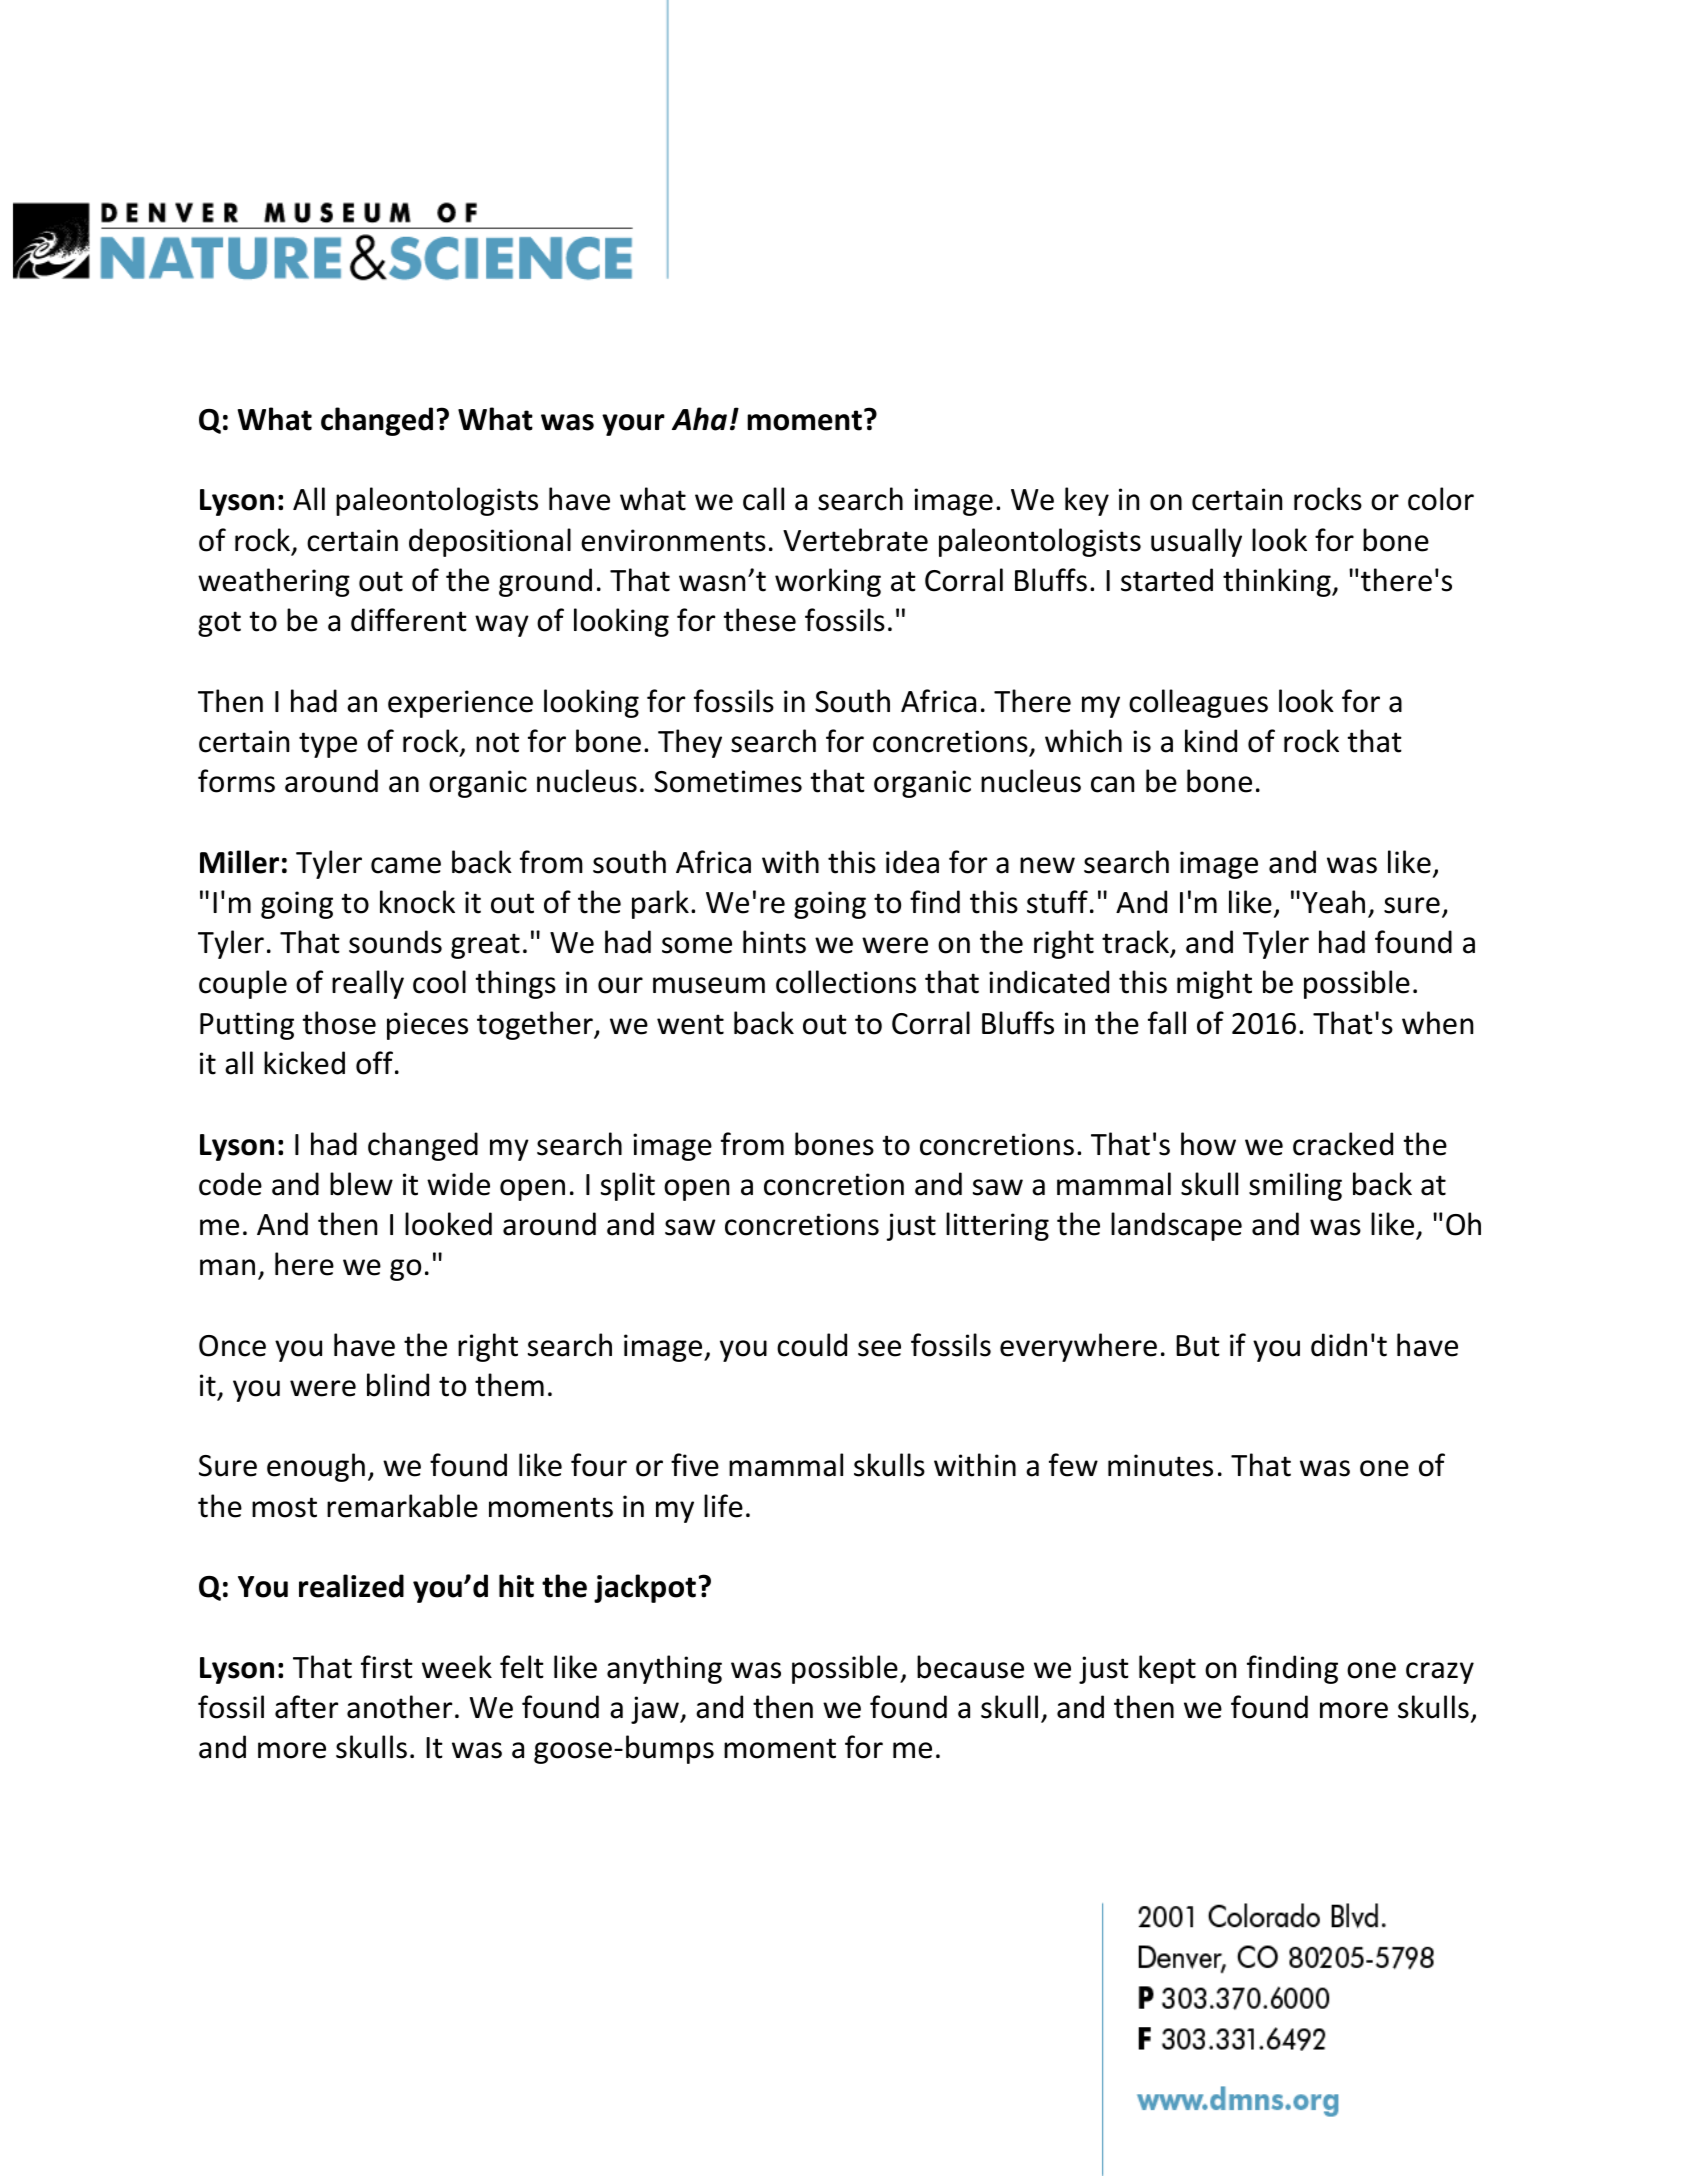  What do you see at coordinates (1441, 499) in the screenshot?
I see `color` at bounding box center [1441, 499].
